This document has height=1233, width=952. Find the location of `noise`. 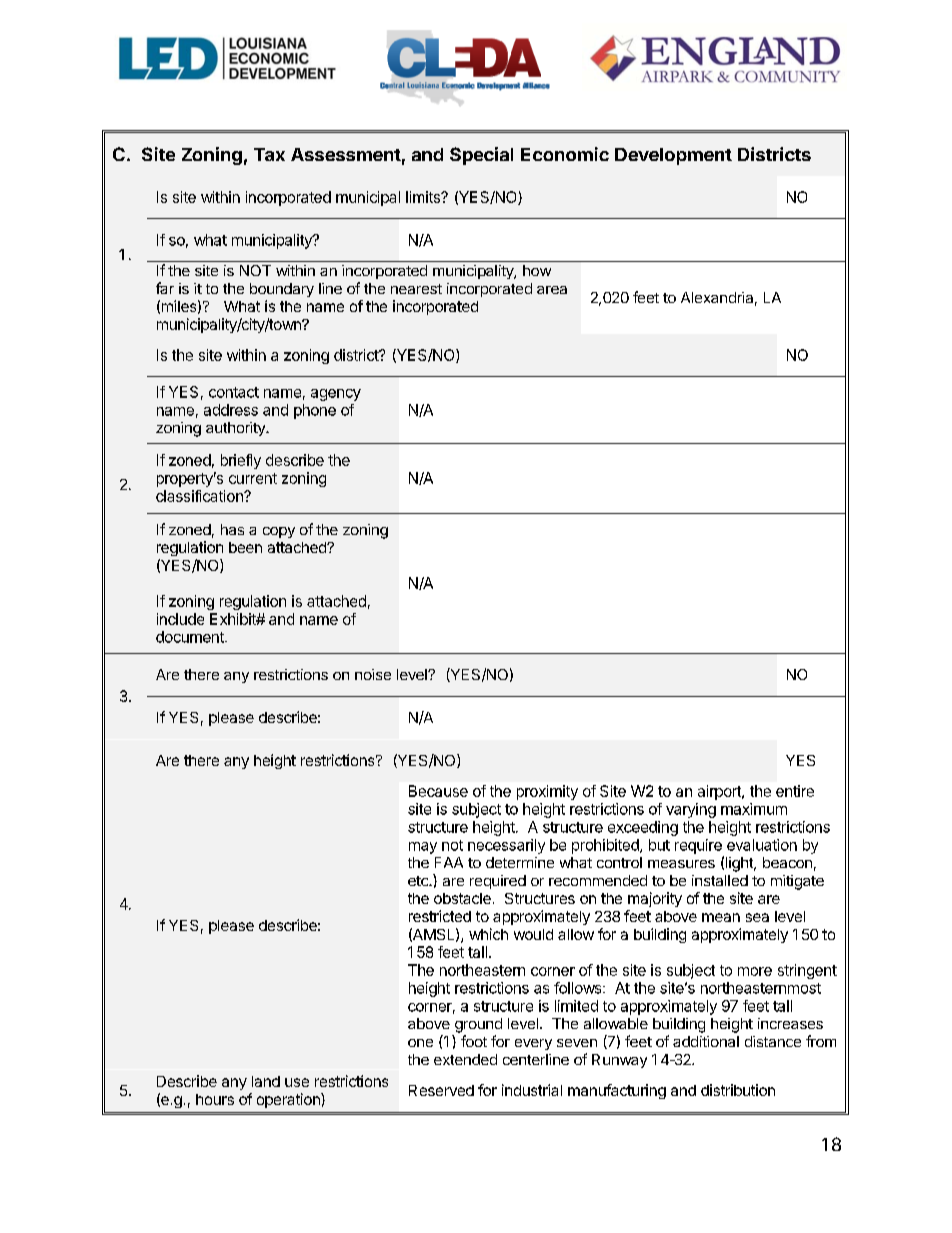

noise is located at coordinates (373, 674).
